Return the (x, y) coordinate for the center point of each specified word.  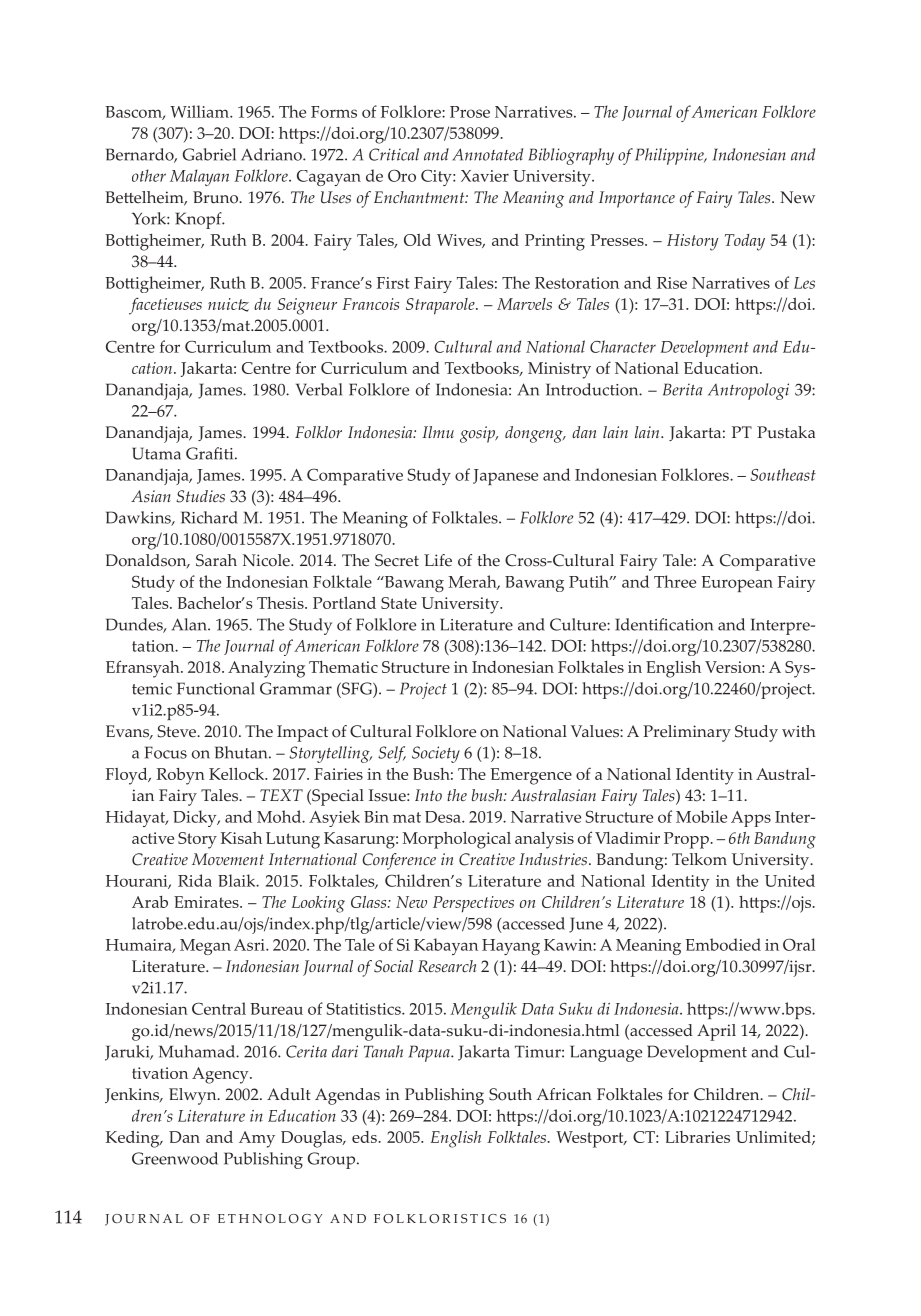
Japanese (505, 477)
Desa (444, 817)
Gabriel (209, 154)
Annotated (487, 154)
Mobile (701, 816)
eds (365, 1137)
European (737, 584)
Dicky (196, 818)
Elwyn (194, 1096)
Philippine (670, 156)
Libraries (697, 1137)
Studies (200, 496)
